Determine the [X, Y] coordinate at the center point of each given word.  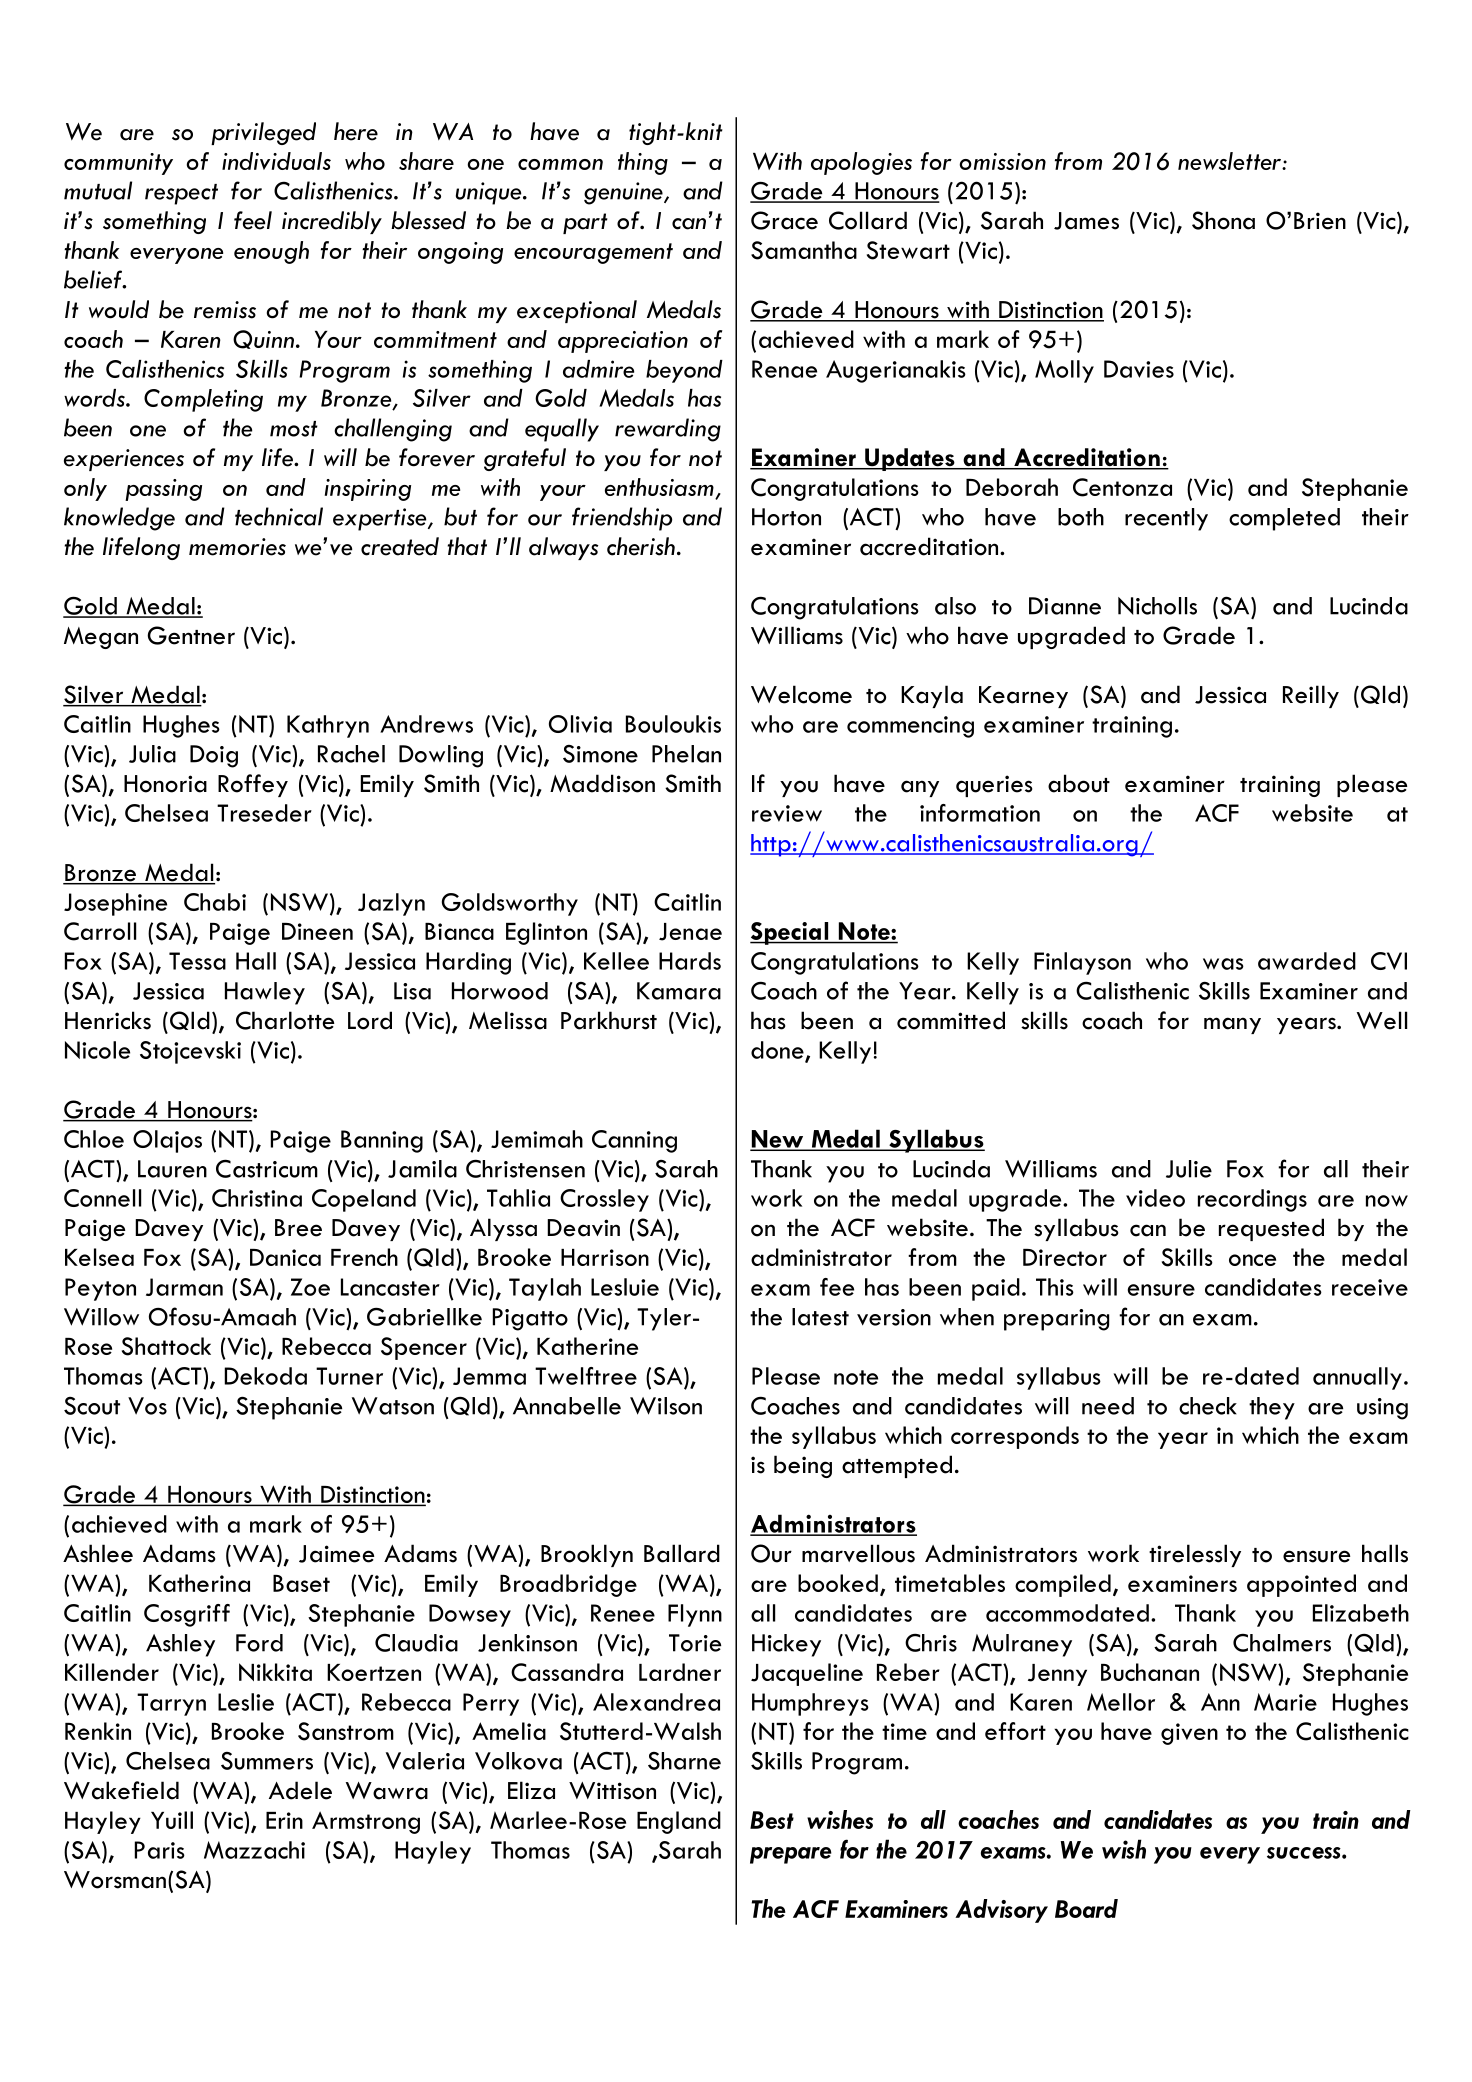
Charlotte [285, 1020]
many [1232, 1025]
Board [1086, 1908]
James [1086, 221]
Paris [160, 1850]
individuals [276, 161]
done [778, 1051]
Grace [784, 220]
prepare [791, 1855]
